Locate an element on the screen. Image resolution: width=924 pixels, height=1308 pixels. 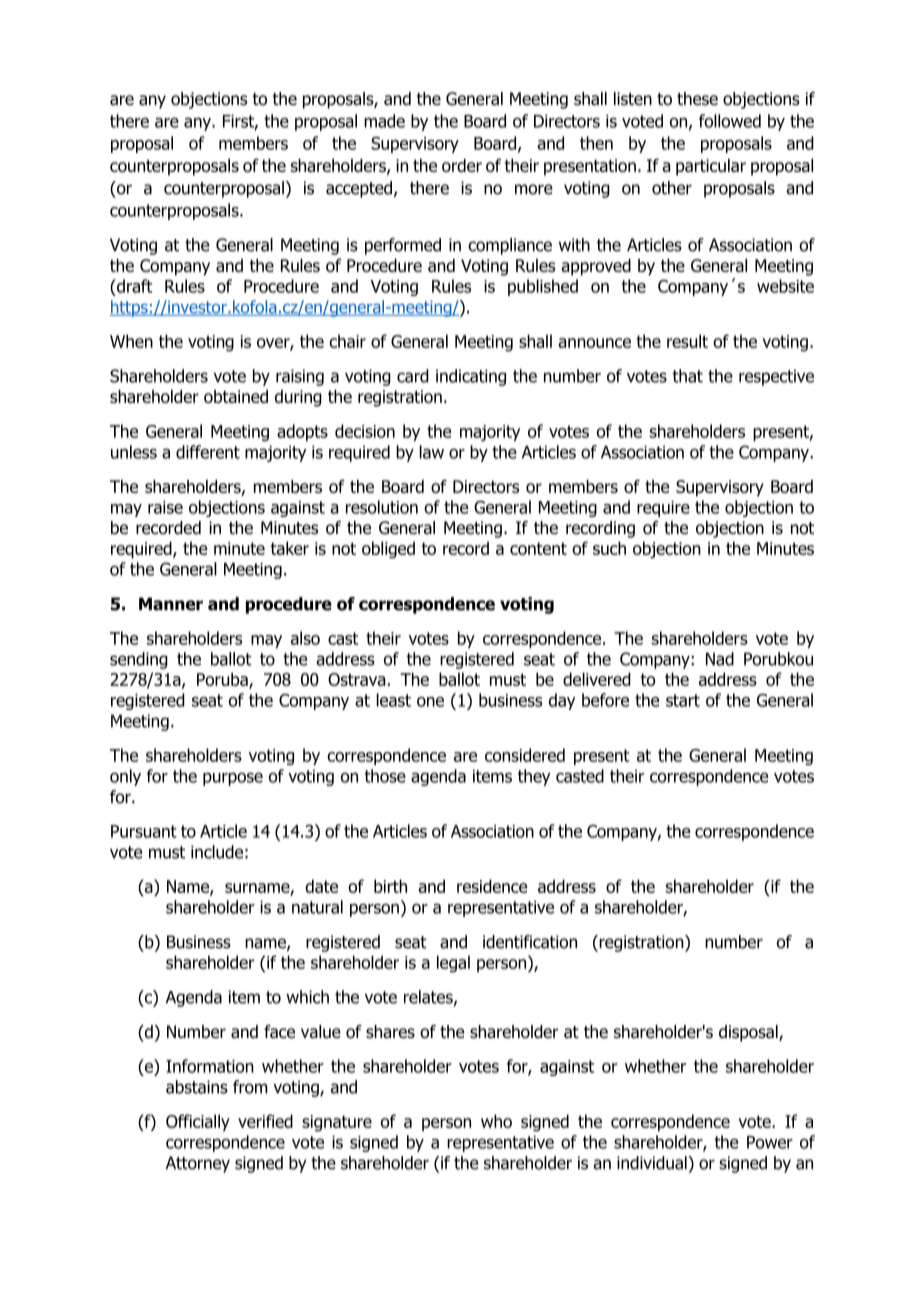
Manner is located at coordinates (171, 604).
